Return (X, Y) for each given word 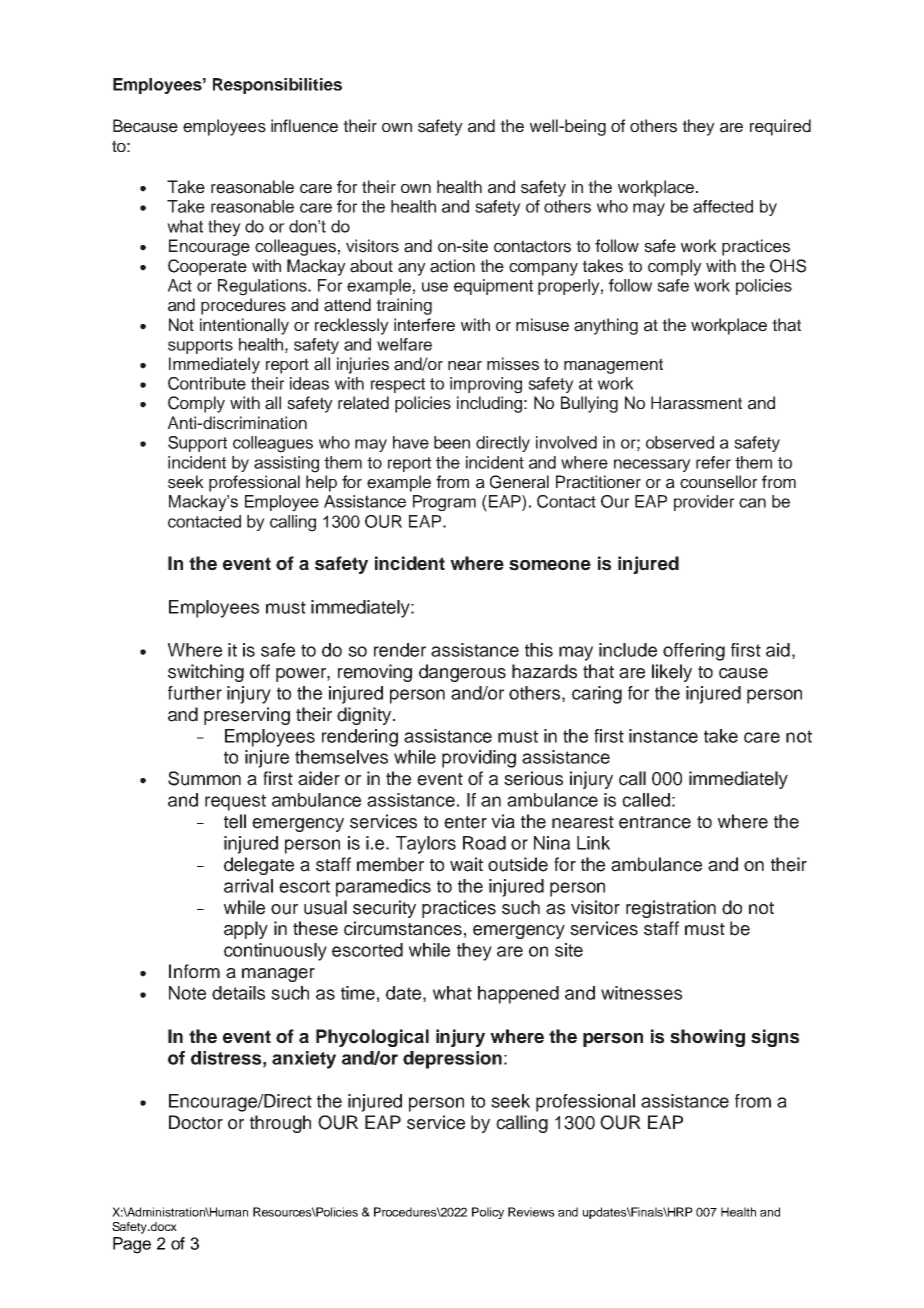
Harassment (696, 403)
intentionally (244, 326)
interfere (424, 325)
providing (479, 759)
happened (518, 995)
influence (304, 126)
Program (444, 503)
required (780, 127)
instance (663, 736)
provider (704, 503)
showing (707, 1038)
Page (132, 1245)
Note (187, 993)
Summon (204, 778)
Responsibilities (277, 86)
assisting (286, 464)
